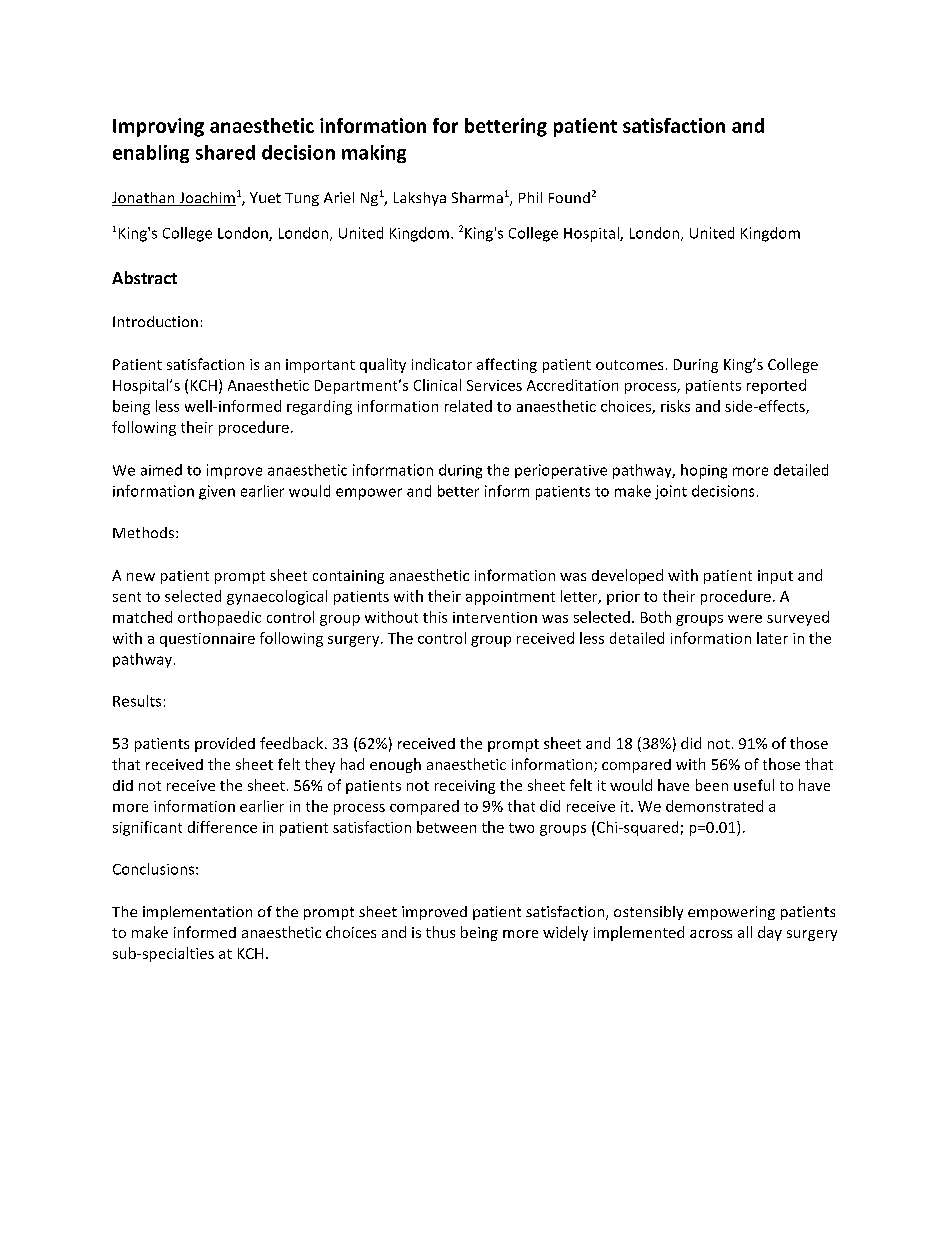  Describe the element at coordinates (219, 618) in the image. I see `orthopaedic` at that location.
